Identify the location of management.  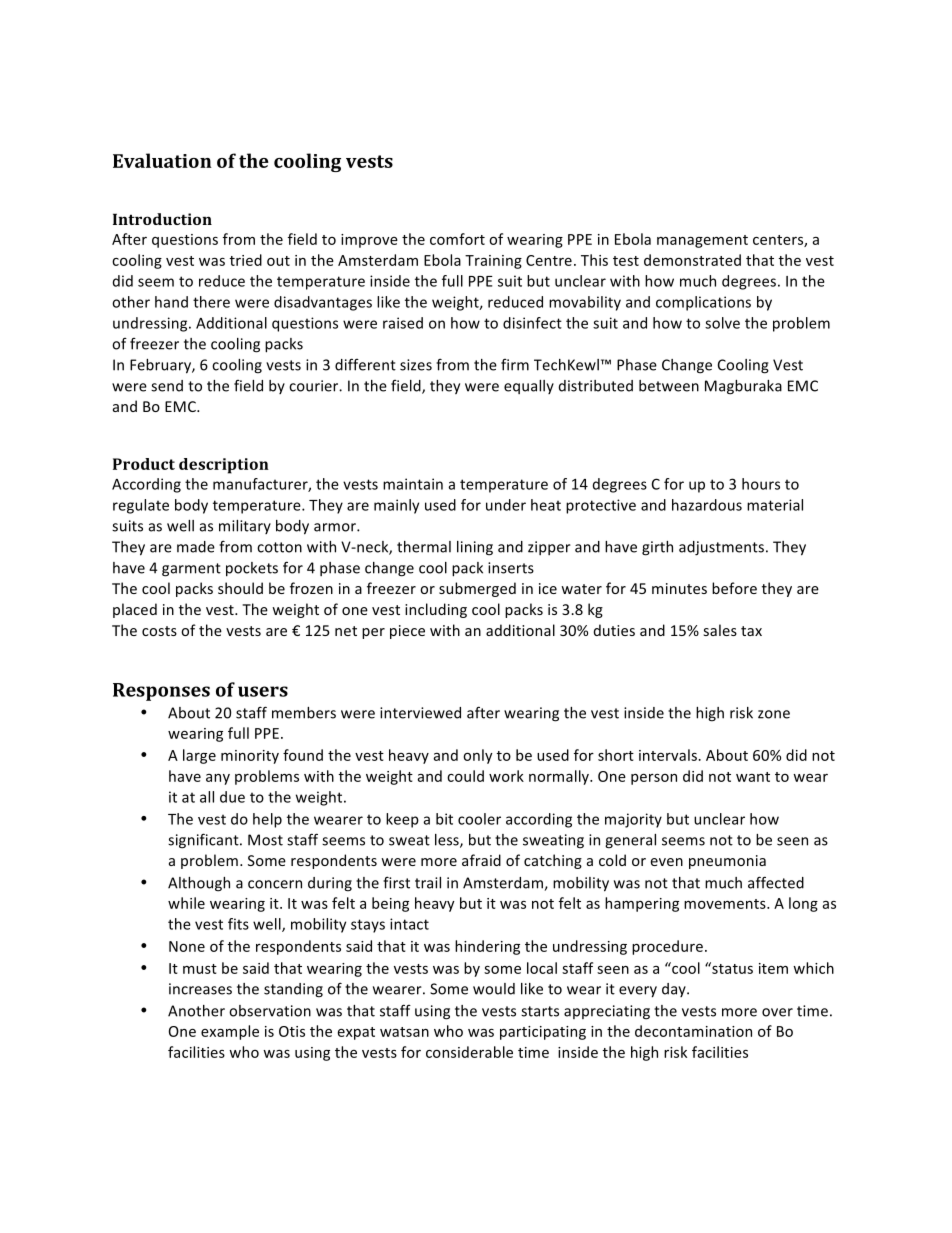
(702, 241).
